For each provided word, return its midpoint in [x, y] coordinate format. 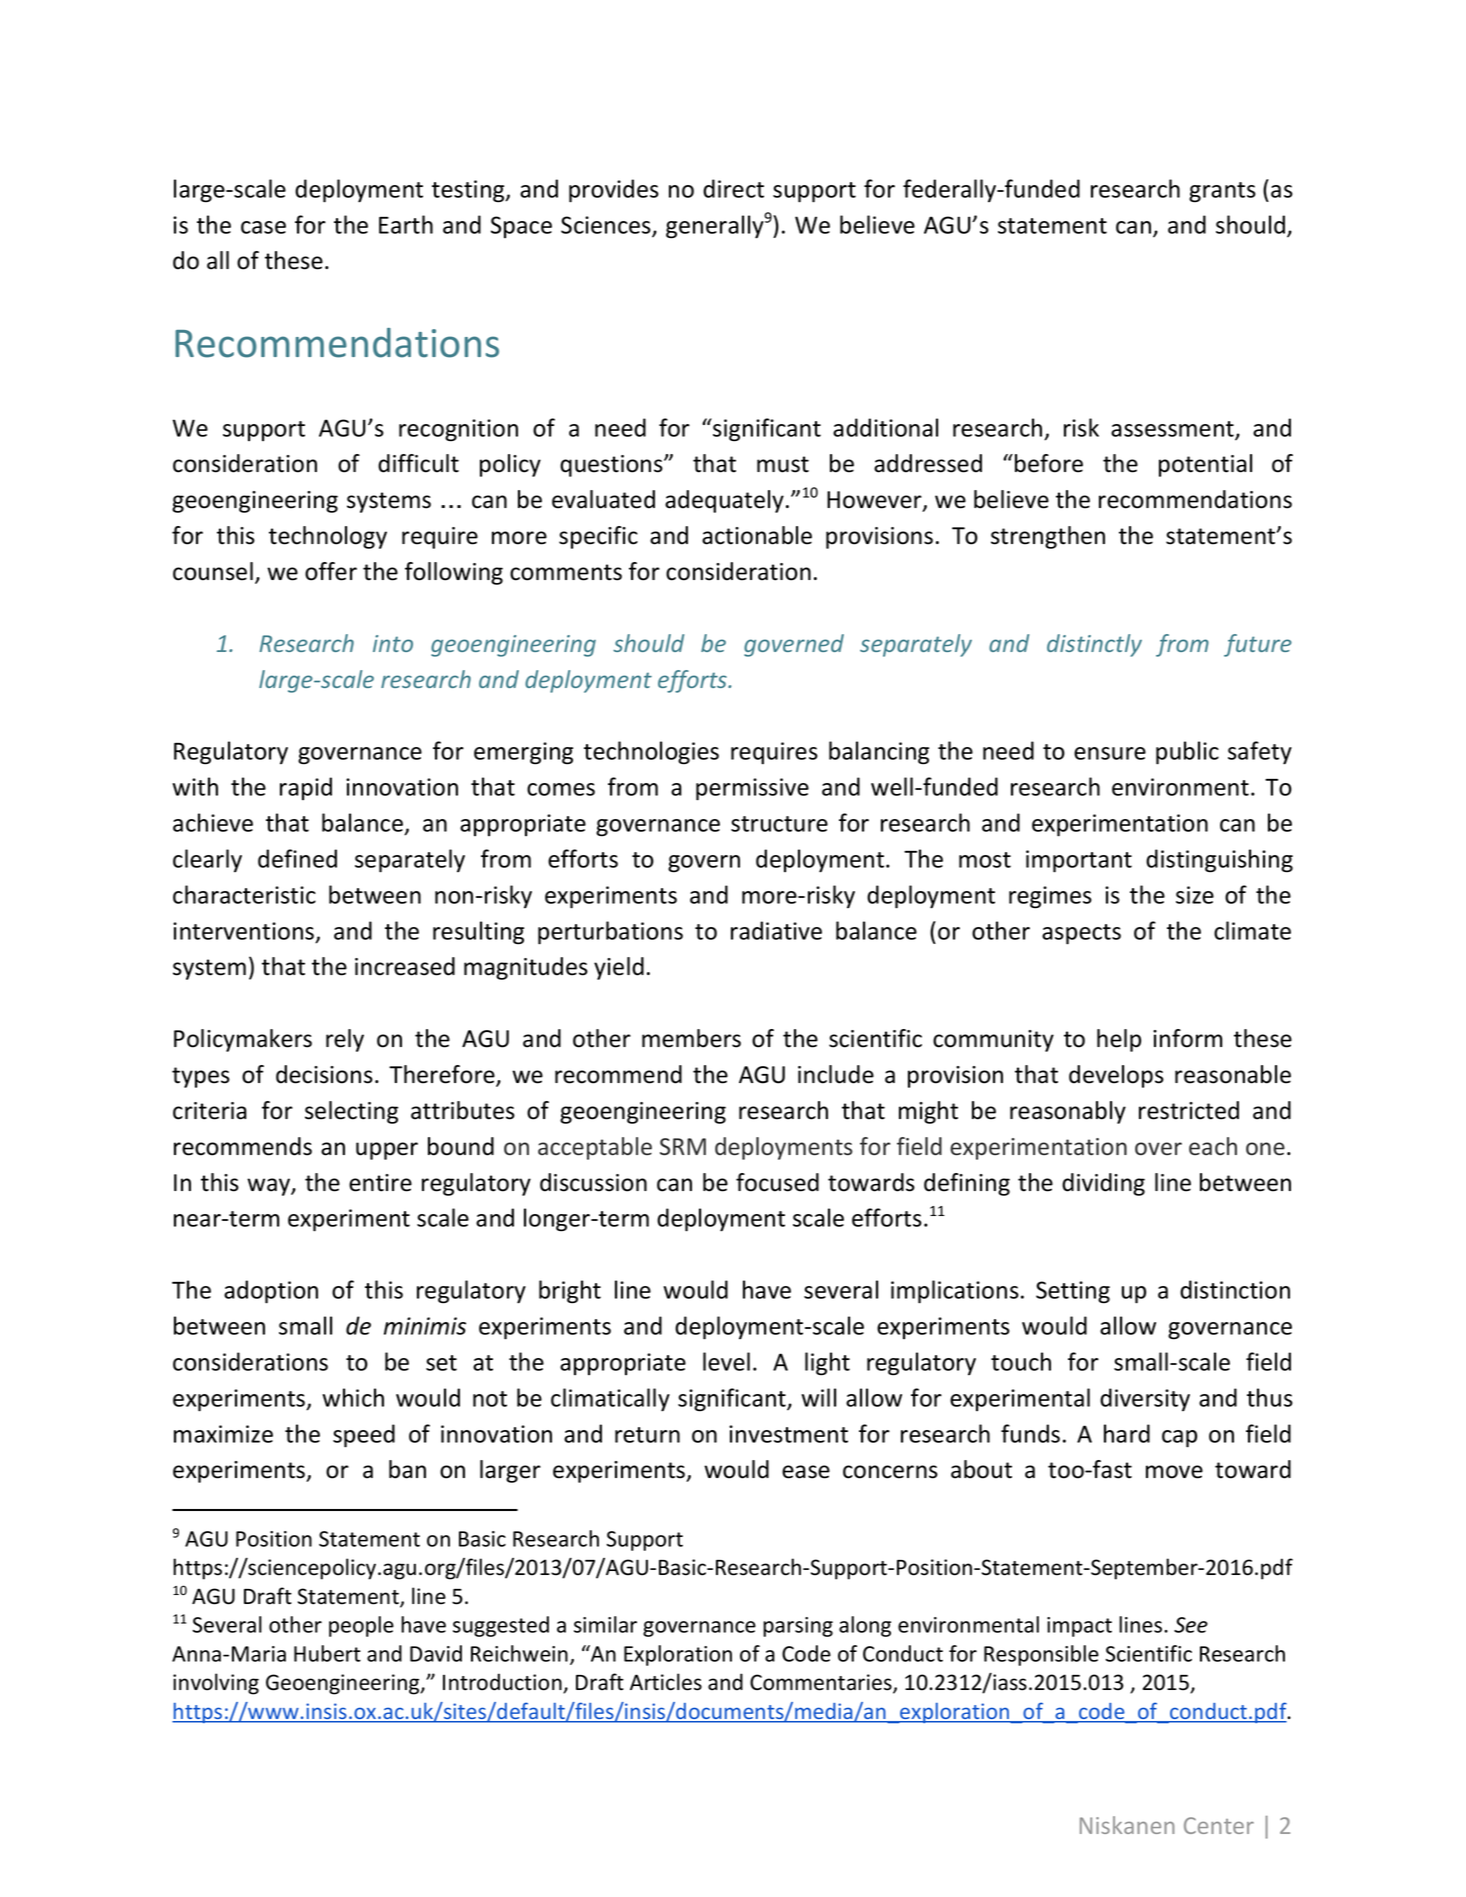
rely [345, 1040]
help [1119, 1040]
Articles [666, 1682]
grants [1222, 192]
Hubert [327, 1653]
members [691, 1038]
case [263, 227]
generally [715, 227]
